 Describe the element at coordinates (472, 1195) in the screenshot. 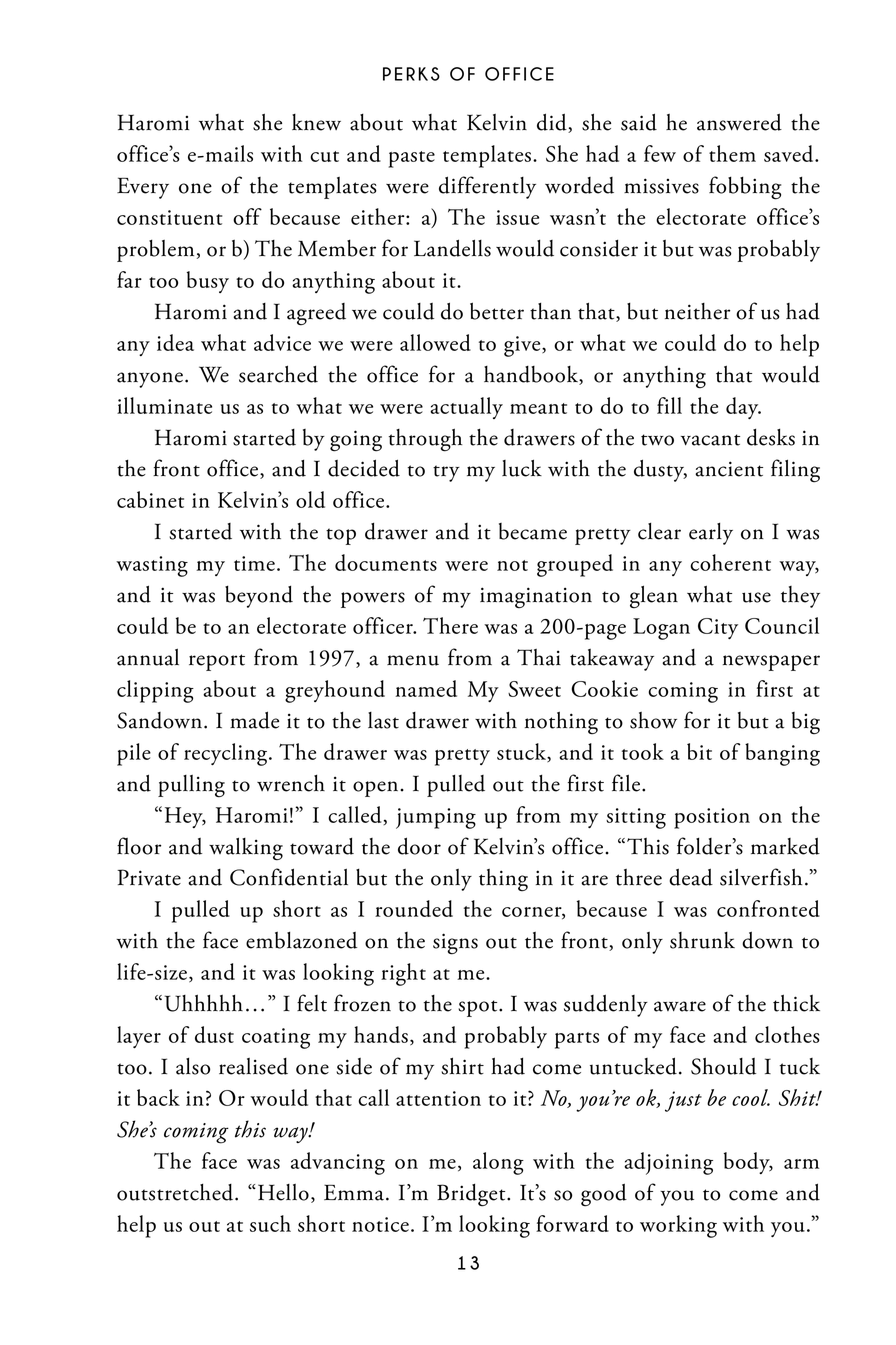

I see `Bridget` at that location.
